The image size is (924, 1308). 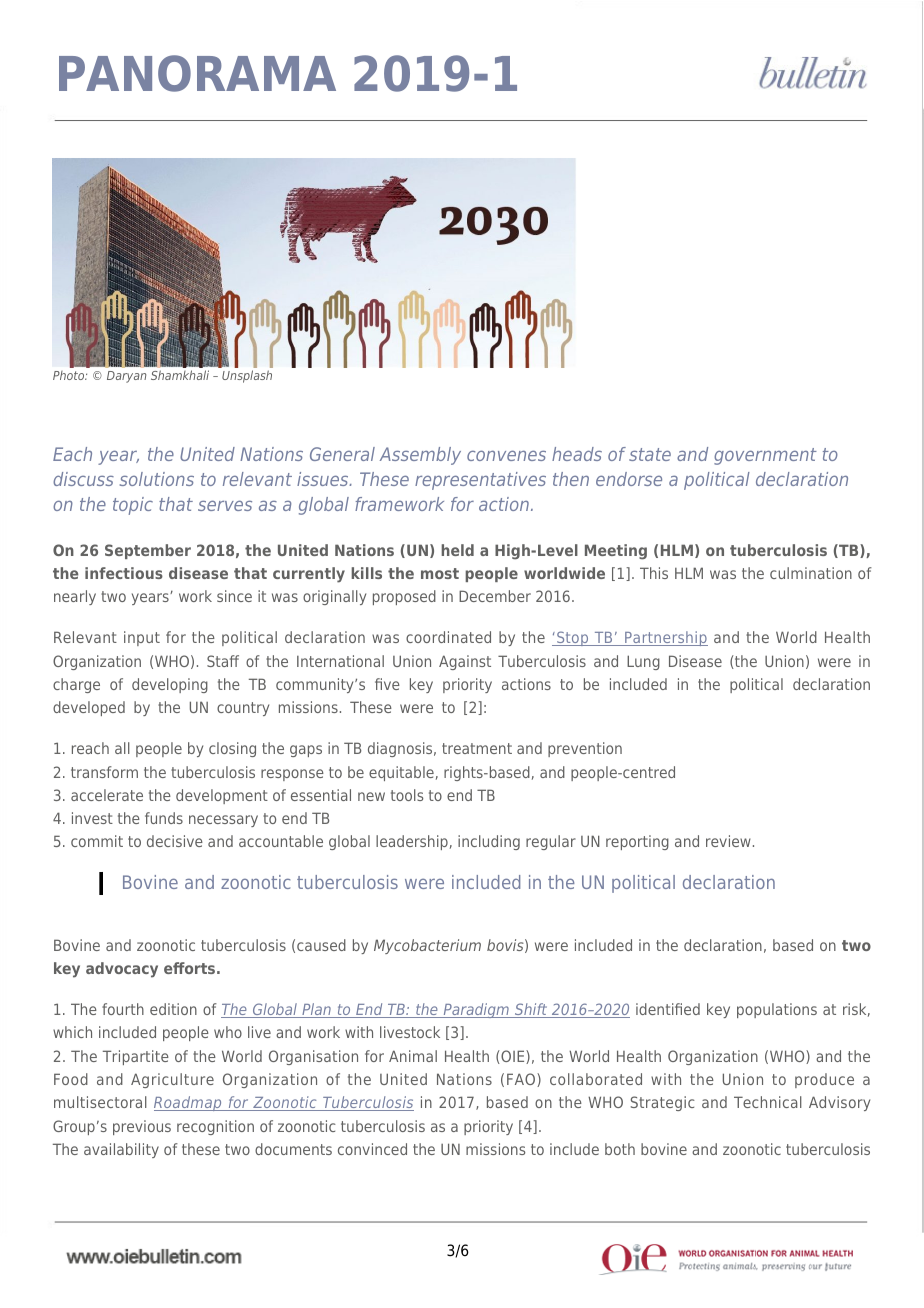 What do you see at coordinates (142, 638) in the page?
I see `input` at bounding box center [142, 638].
